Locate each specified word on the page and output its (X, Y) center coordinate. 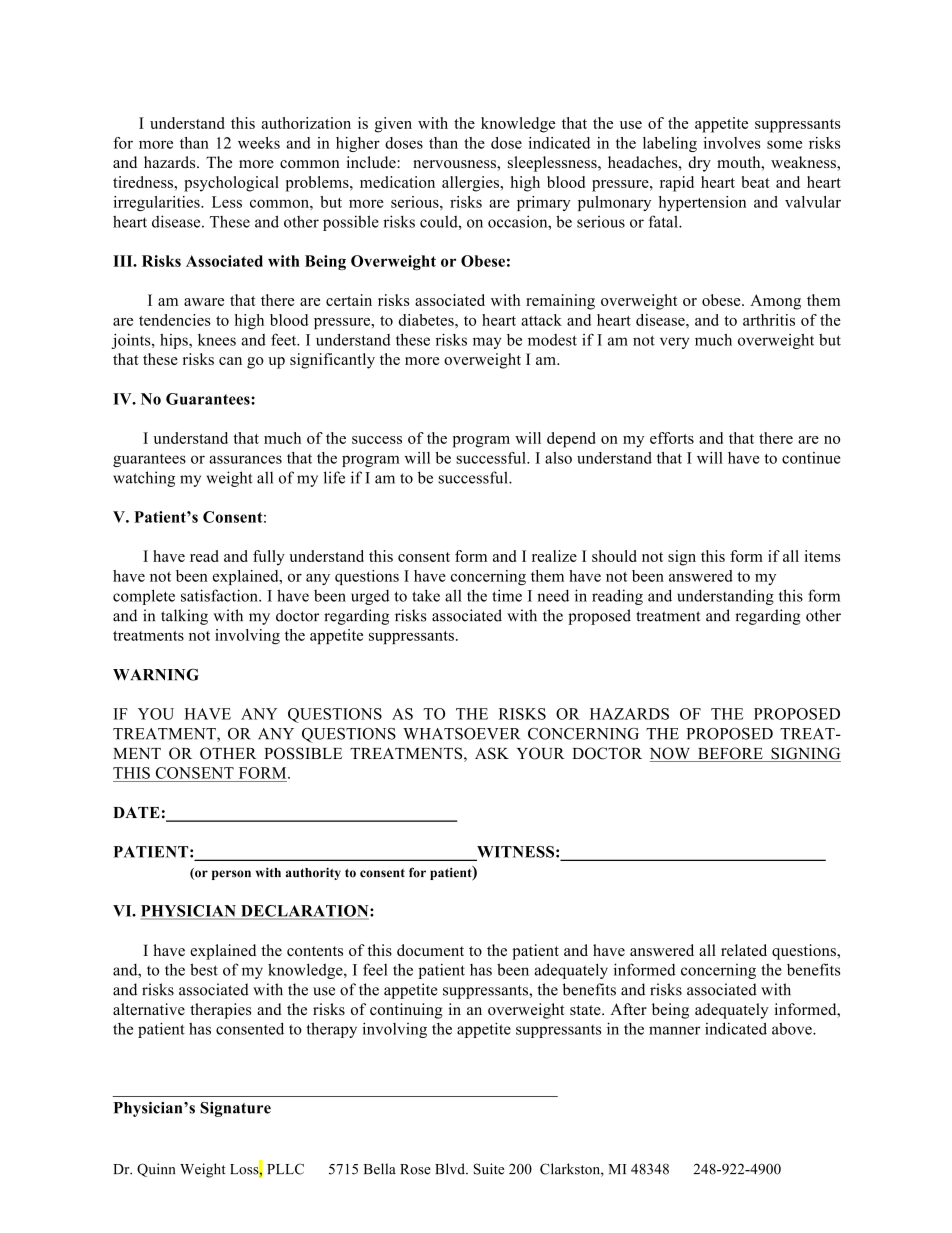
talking (184, 617)
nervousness (455, 164)
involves (732, 143)
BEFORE (730, 754)
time (507, 595)
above (793, 1029)
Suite (489, 1169)
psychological (231, 184)
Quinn (156, 1170)
